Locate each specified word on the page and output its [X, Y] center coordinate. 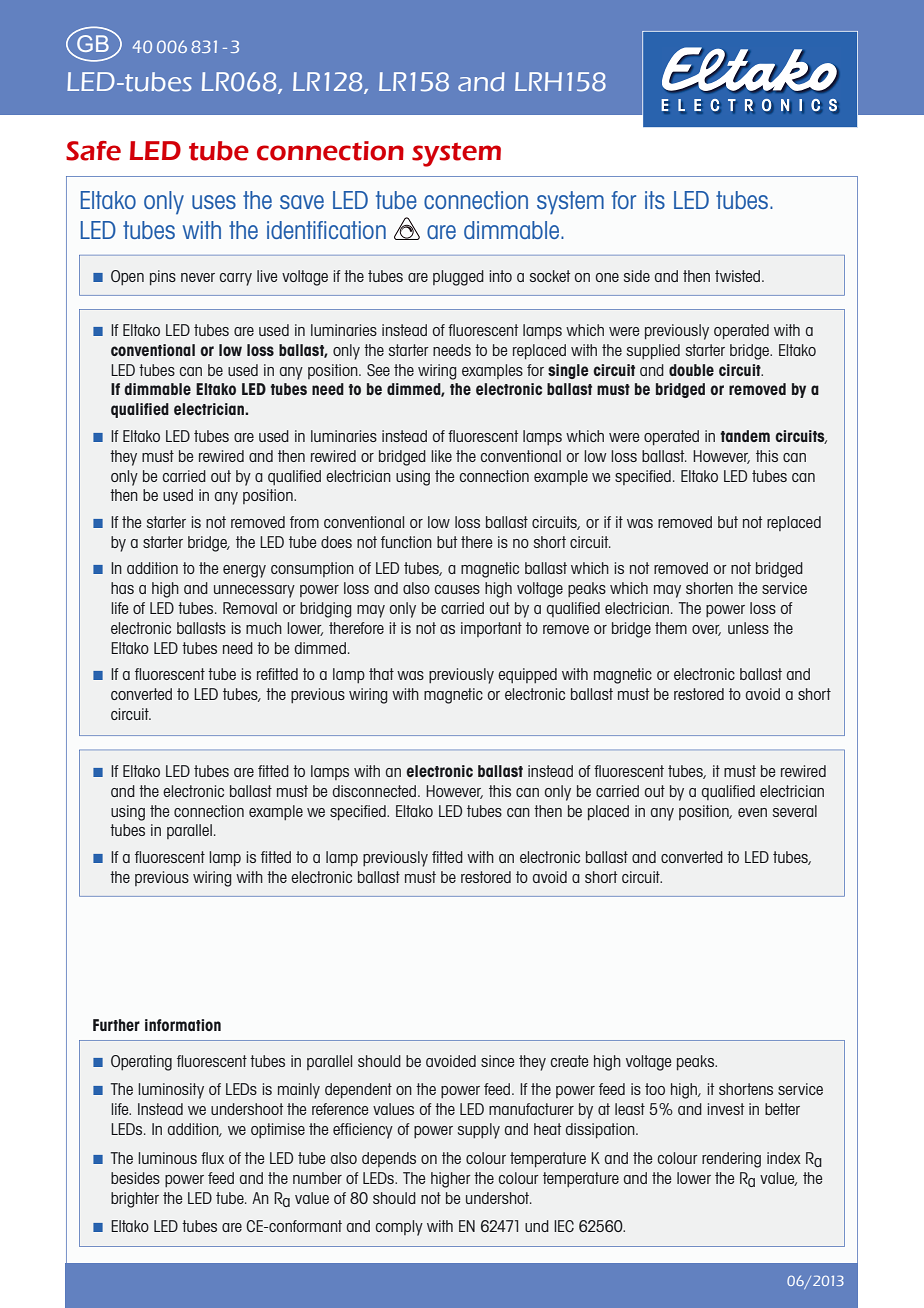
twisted [739, 276]
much [264, 628]
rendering [731, 1160]
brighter [135, 1200]
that [381, 674]
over [706, 630]
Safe [93, 151]
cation [357, 230]
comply [399, 1228]
